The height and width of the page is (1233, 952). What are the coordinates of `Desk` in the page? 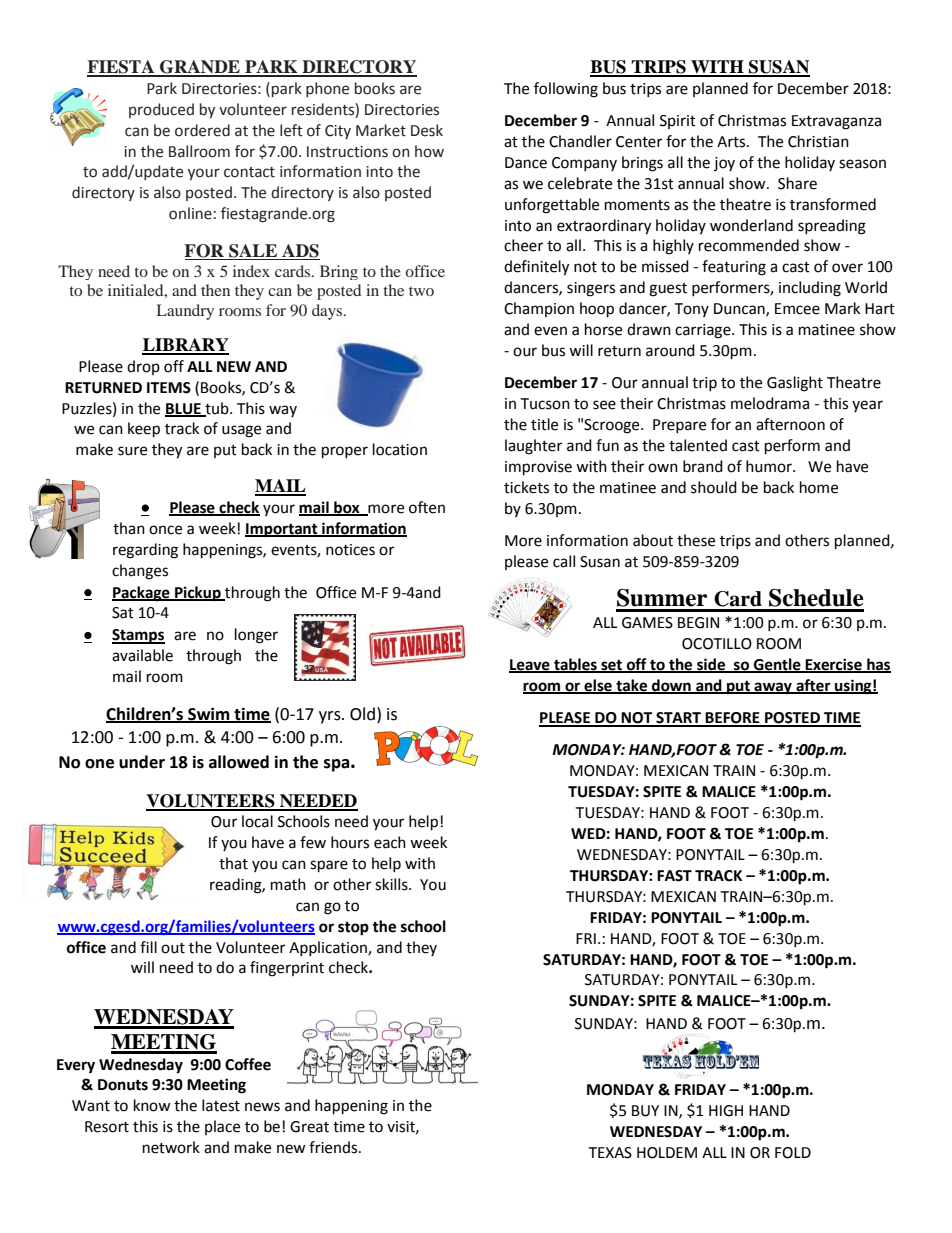 It's located at (427, 130).
